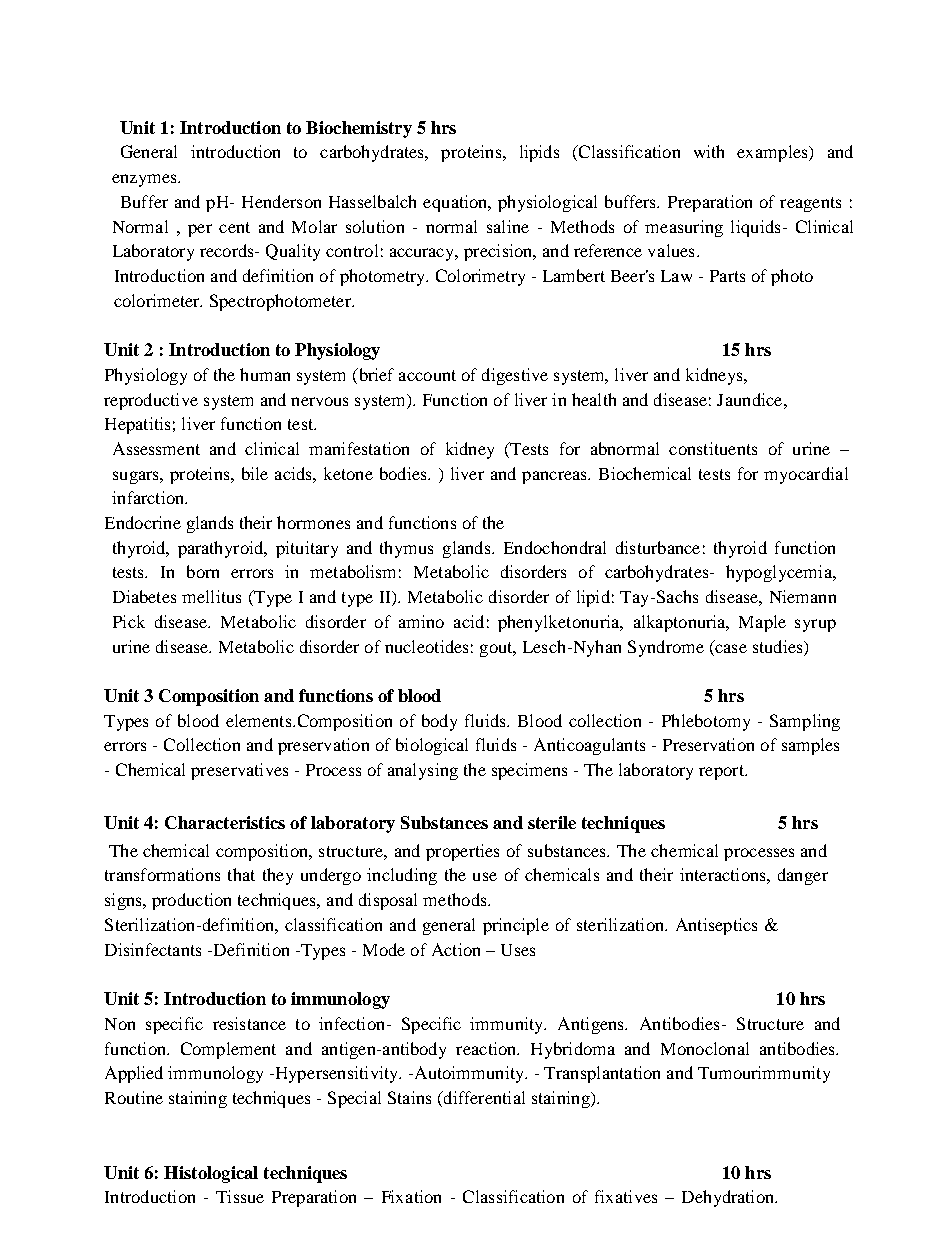 This screenshot has height=1233, width=952. Describe the element at coordinates (713, 448) in the screenshot. I see `constituents` at that location.
